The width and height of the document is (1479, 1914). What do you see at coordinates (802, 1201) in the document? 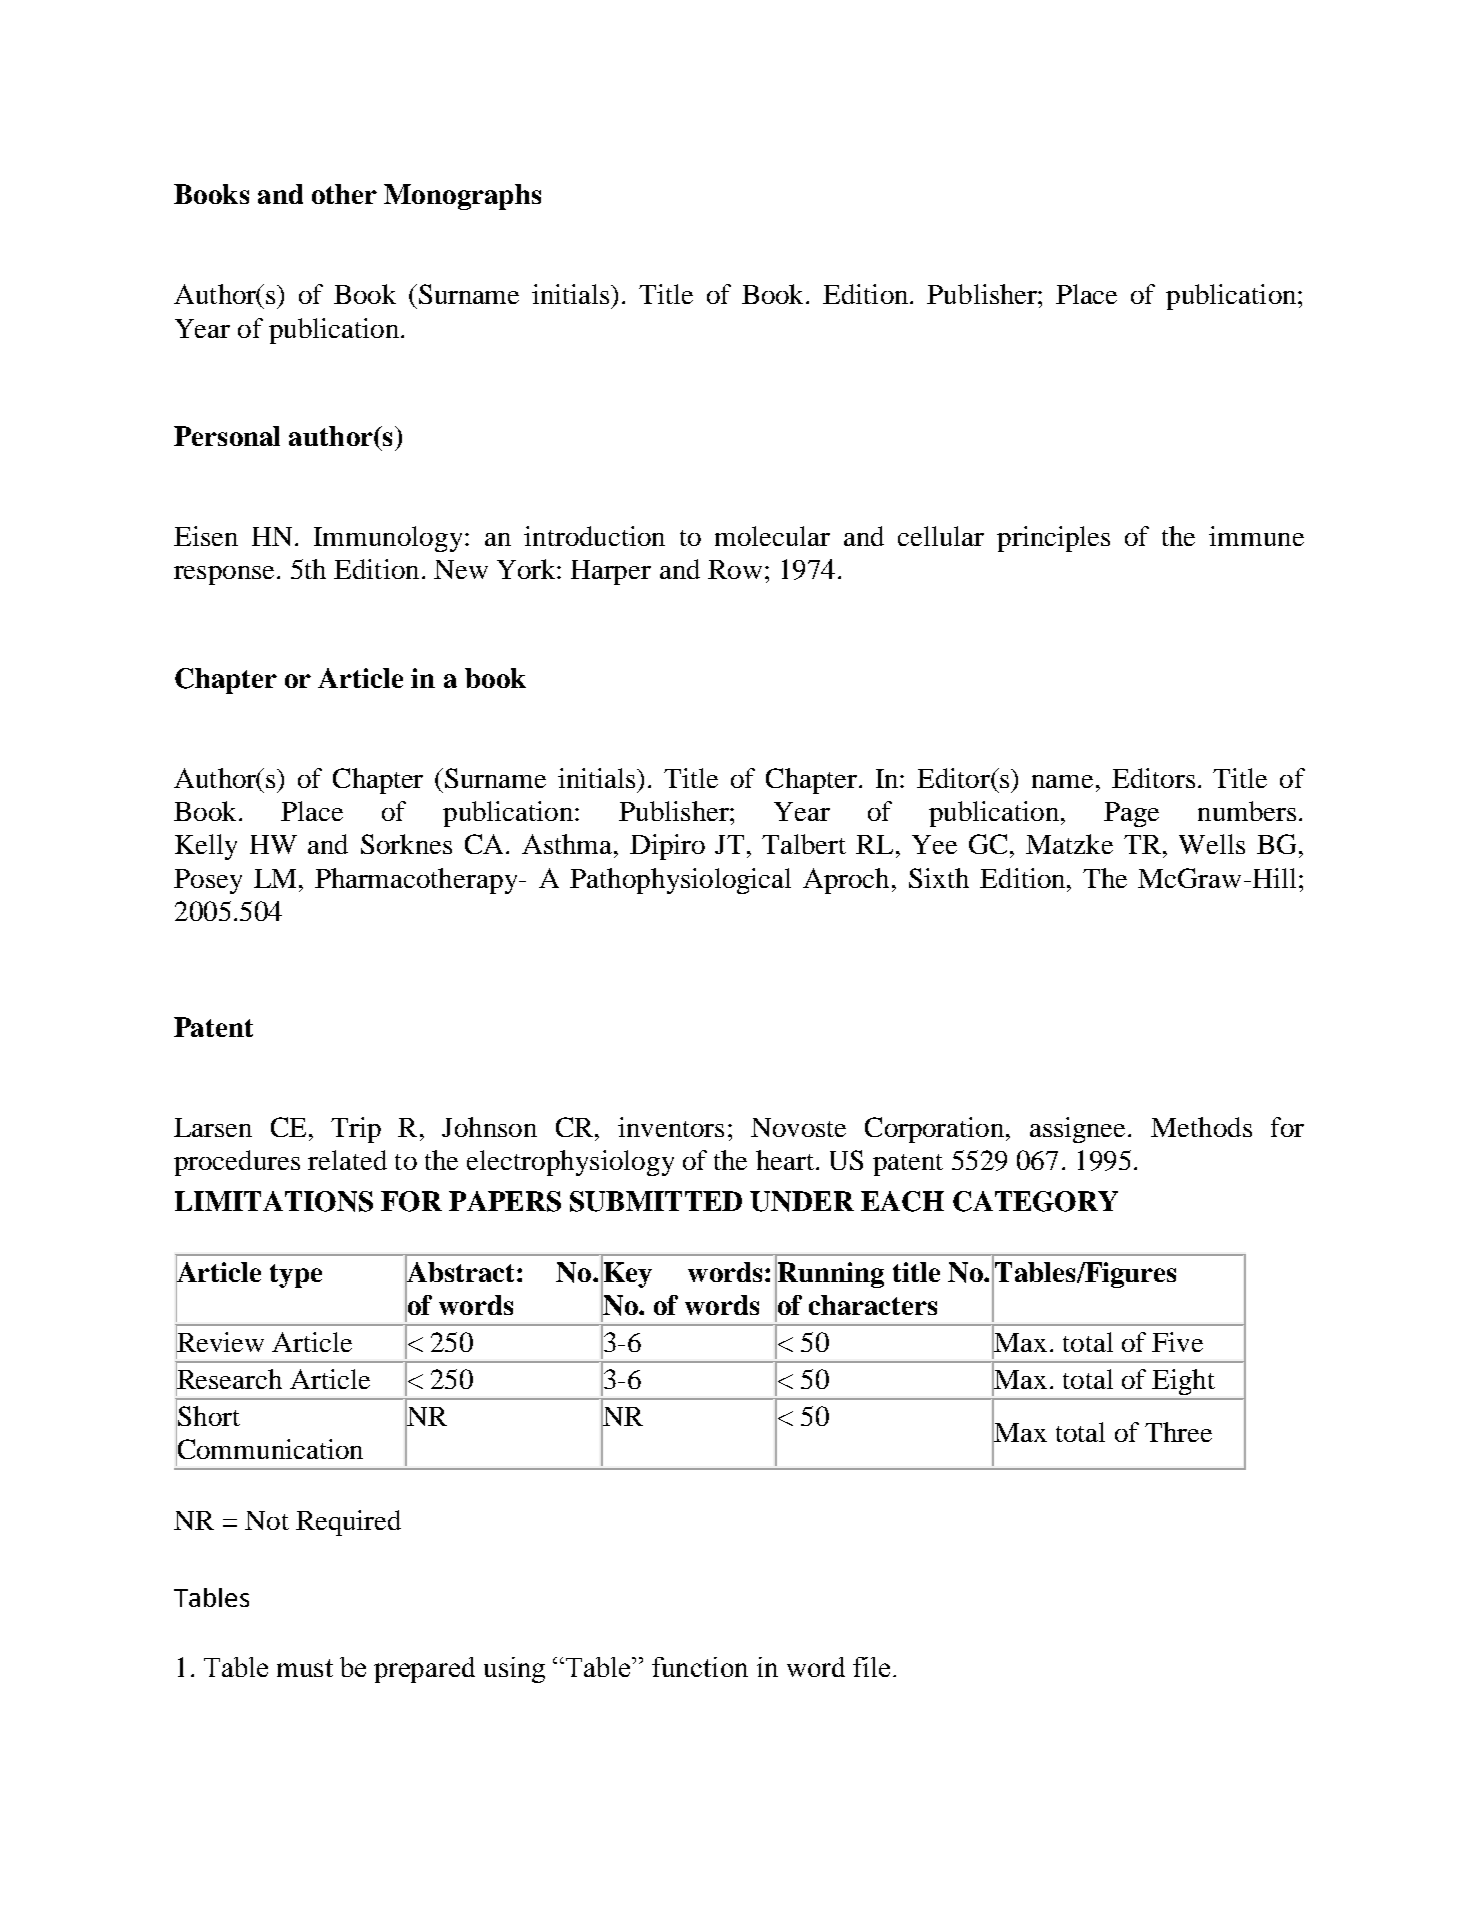
I see `UNDER` at bounding box center [802, 1201].
